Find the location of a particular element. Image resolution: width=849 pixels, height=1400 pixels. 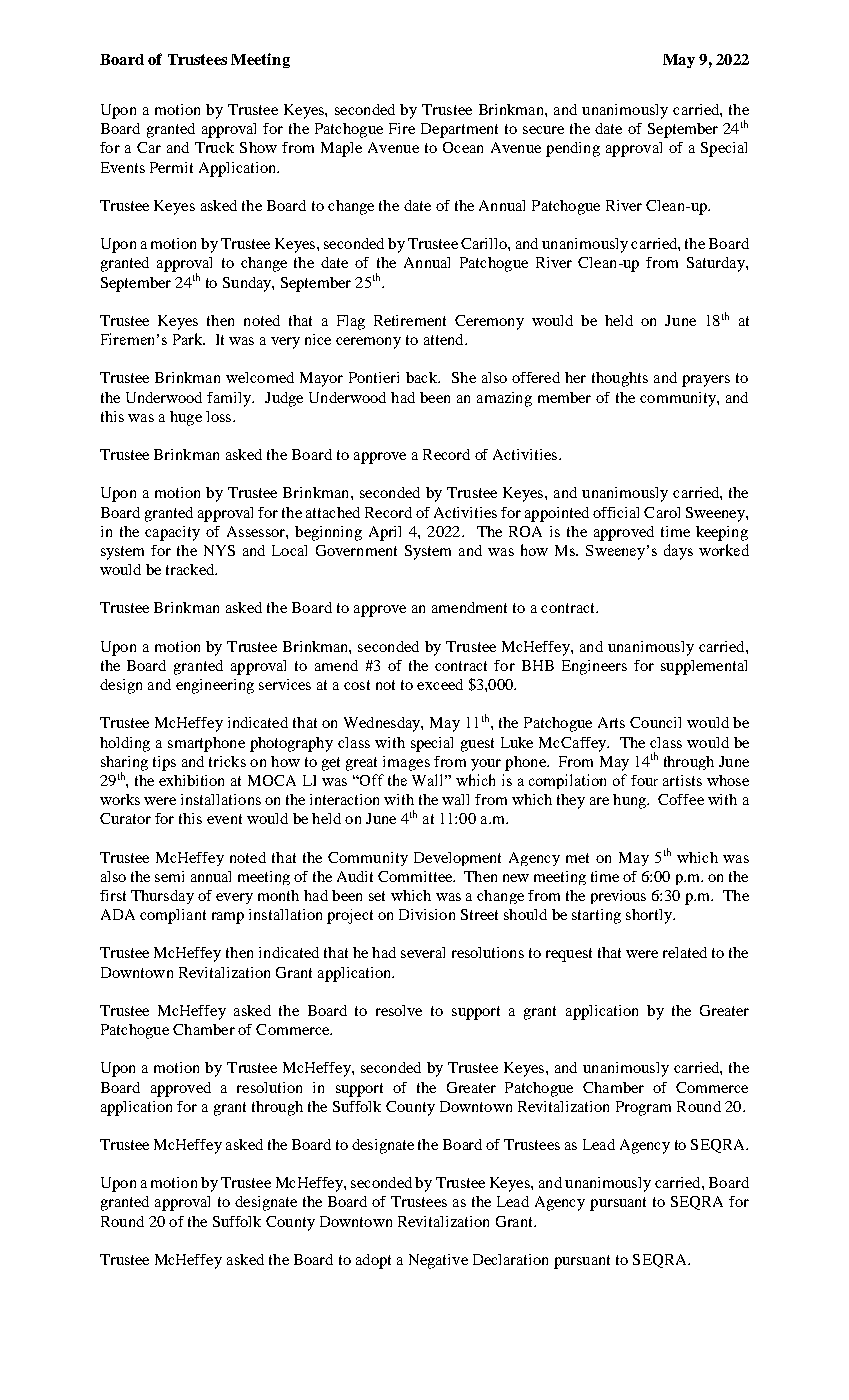

Council is located at coordinates (655, 722).
